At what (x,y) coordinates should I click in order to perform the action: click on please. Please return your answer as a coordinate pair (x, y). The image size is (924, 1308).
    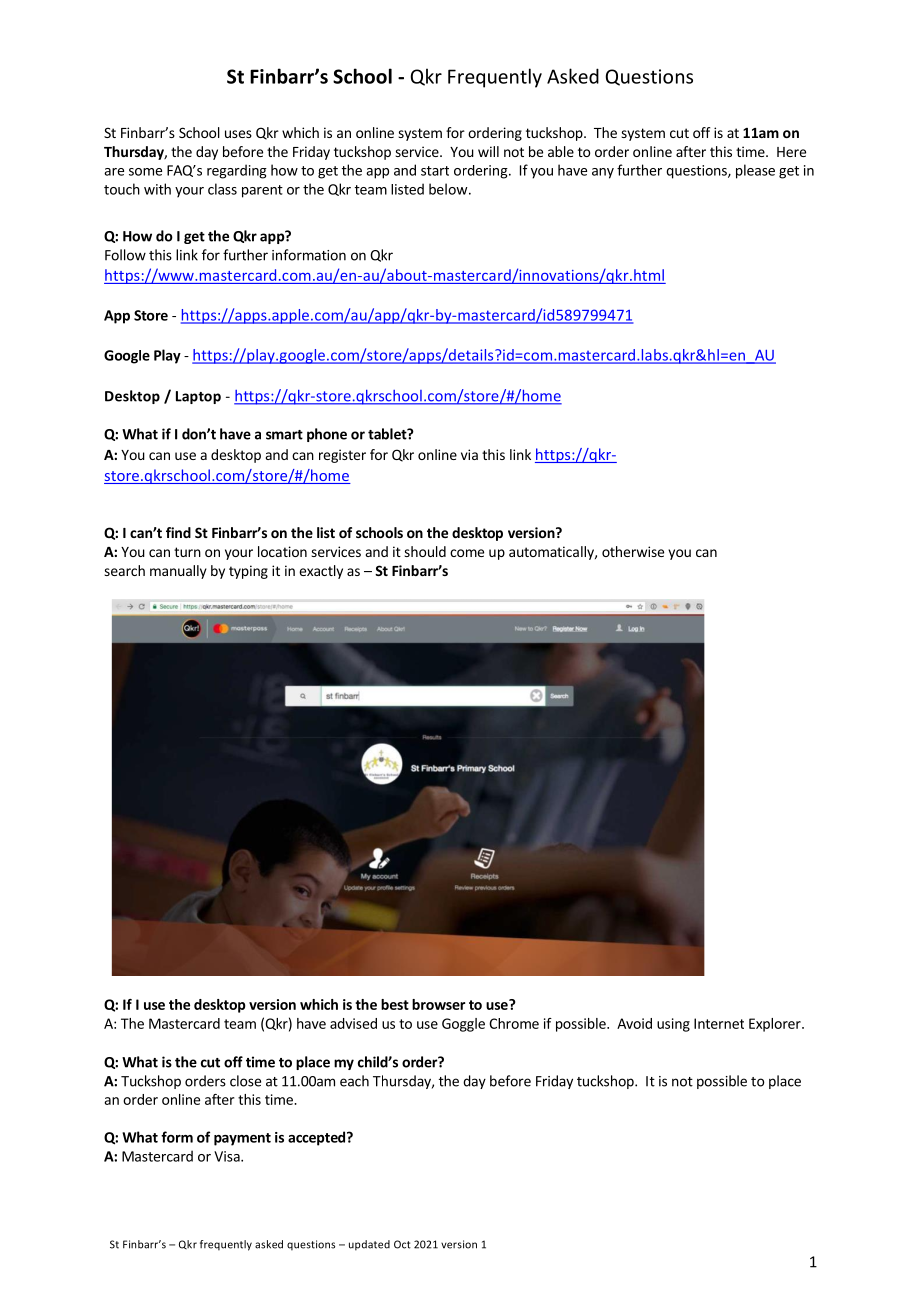
    Looking at the image, I should click on (755, 171).
